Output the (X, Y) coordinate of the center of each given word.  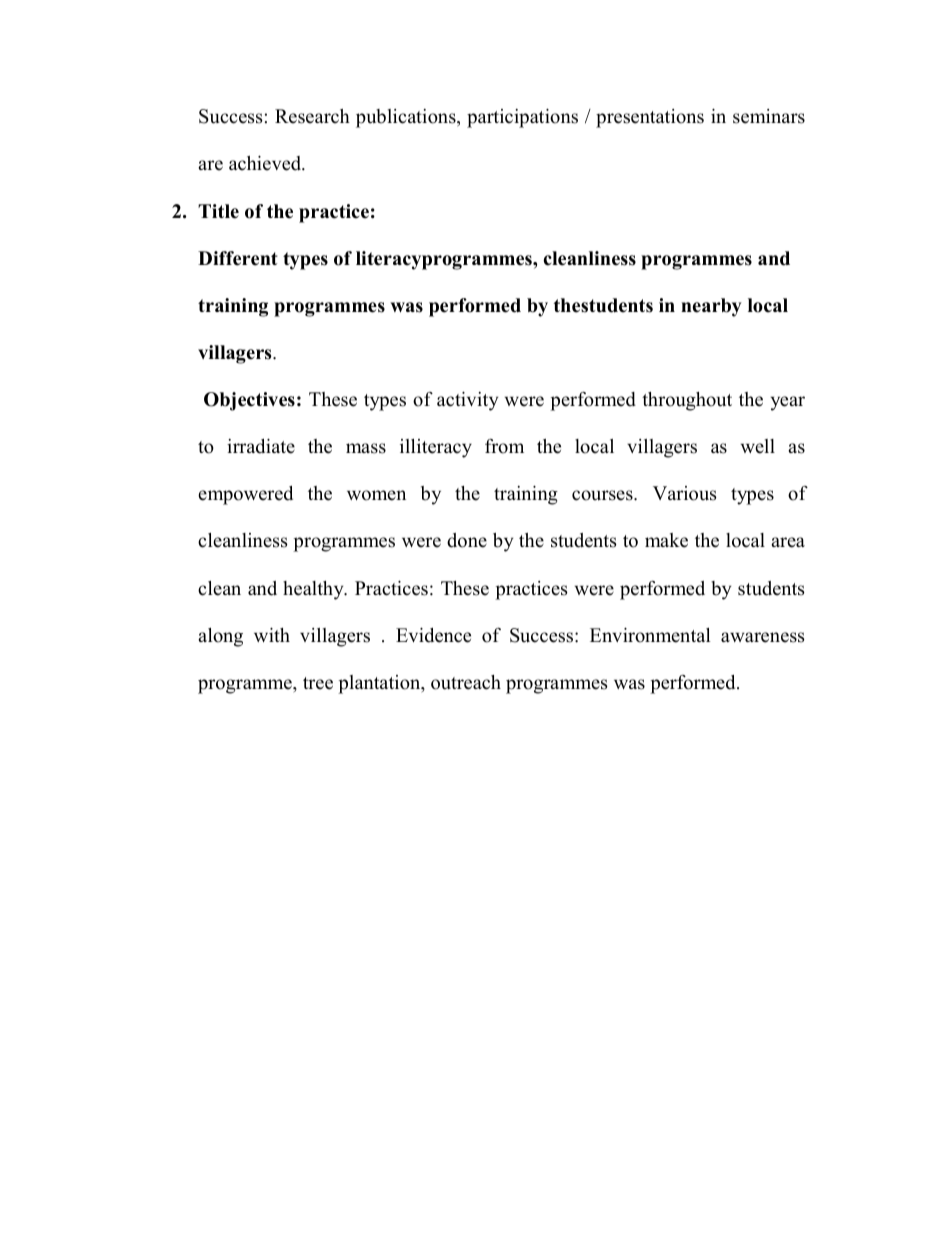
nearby (711, 307)
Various (685, 493)
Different (238, 258)
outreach (466, 682)
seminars (769, 116)
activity (467, 401)
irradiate (261, 446)
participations (522, 118)
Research (312, 116)
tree (318, 683)
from (504, 446)
